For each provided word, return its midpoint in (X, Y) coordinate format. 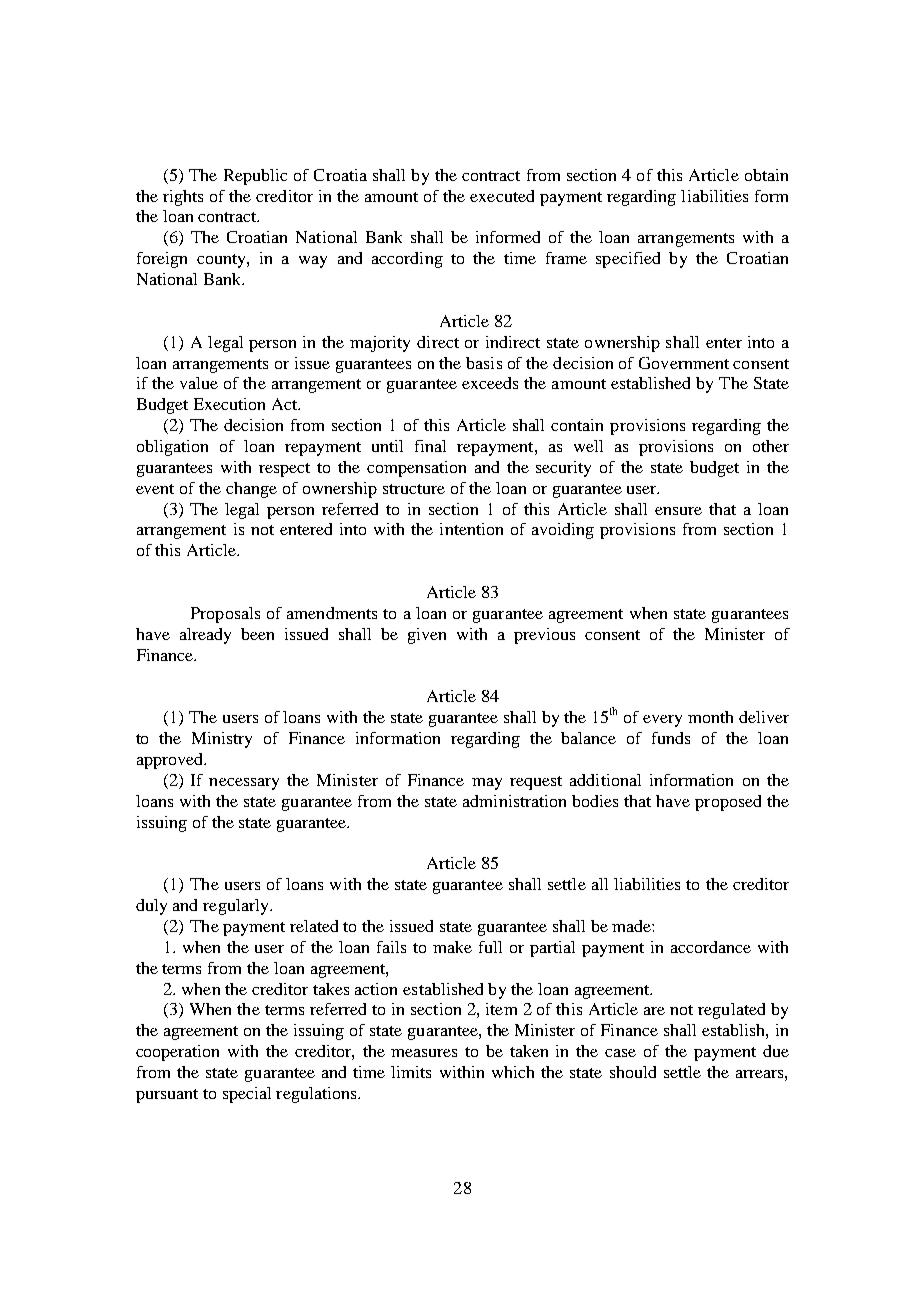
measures (424, 1053)
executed (502, 196)
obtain (766, 175)
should (633, 1072)
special (247, 1095)
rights (183, 198)
